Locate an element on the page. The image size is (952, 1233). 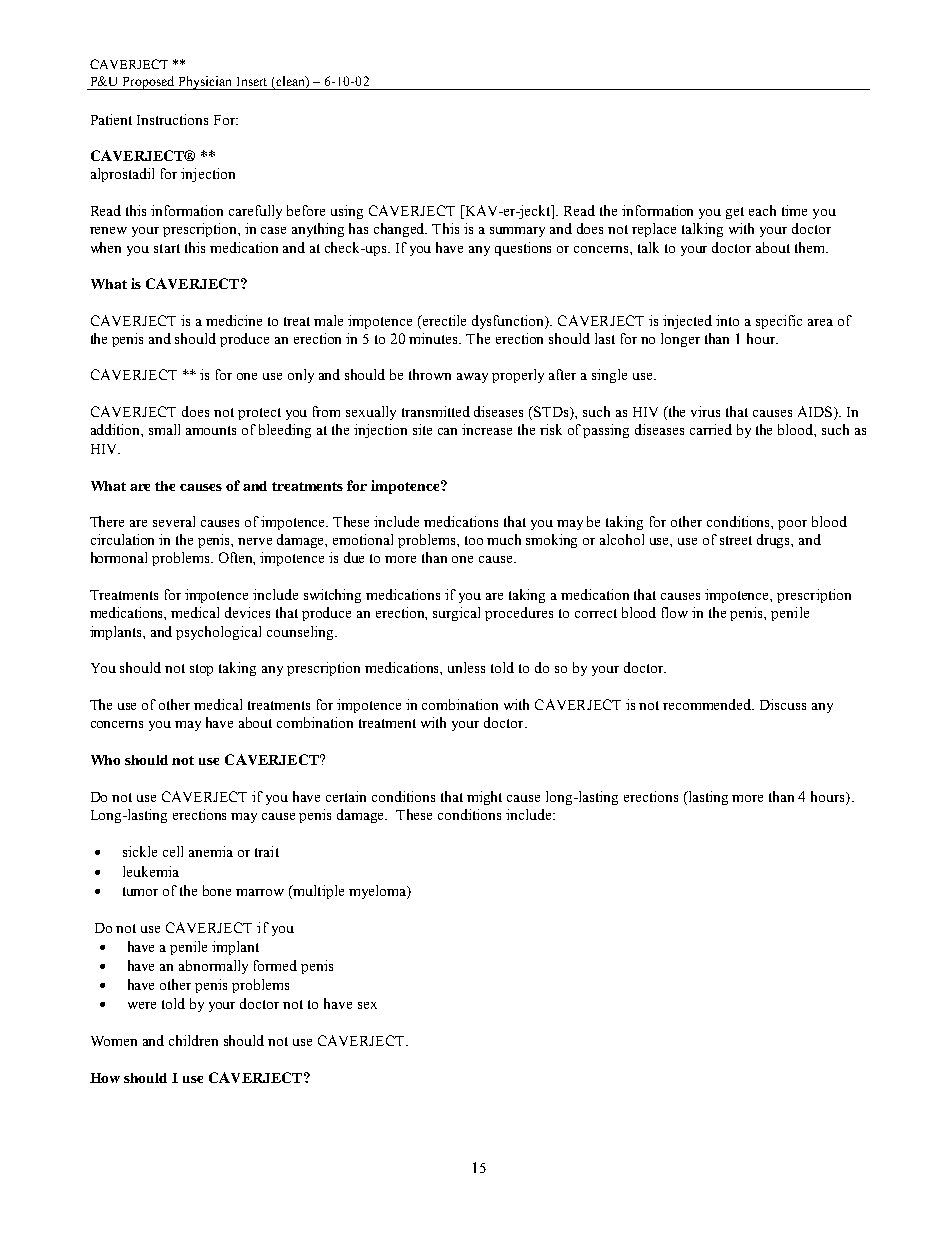
children is located at coordinates (193, 1040).
